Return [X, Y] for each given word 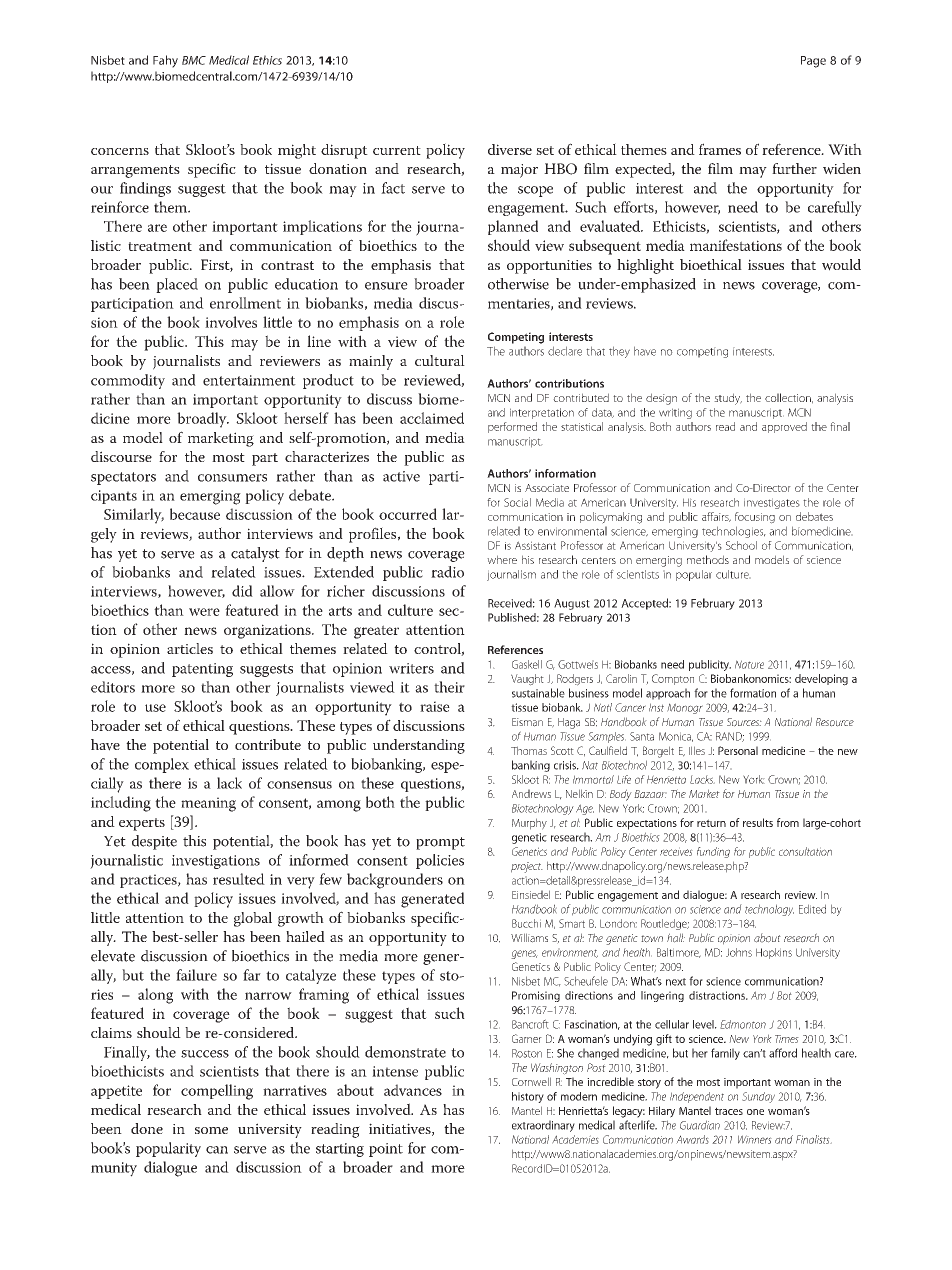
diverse [510, 149]
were [204, 612]
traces [729, 1111]
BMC [194, 60]
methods [708, 559]
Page [813, 62]
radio [447, 572]
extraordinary [543, 1126]
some [211, 1130]
